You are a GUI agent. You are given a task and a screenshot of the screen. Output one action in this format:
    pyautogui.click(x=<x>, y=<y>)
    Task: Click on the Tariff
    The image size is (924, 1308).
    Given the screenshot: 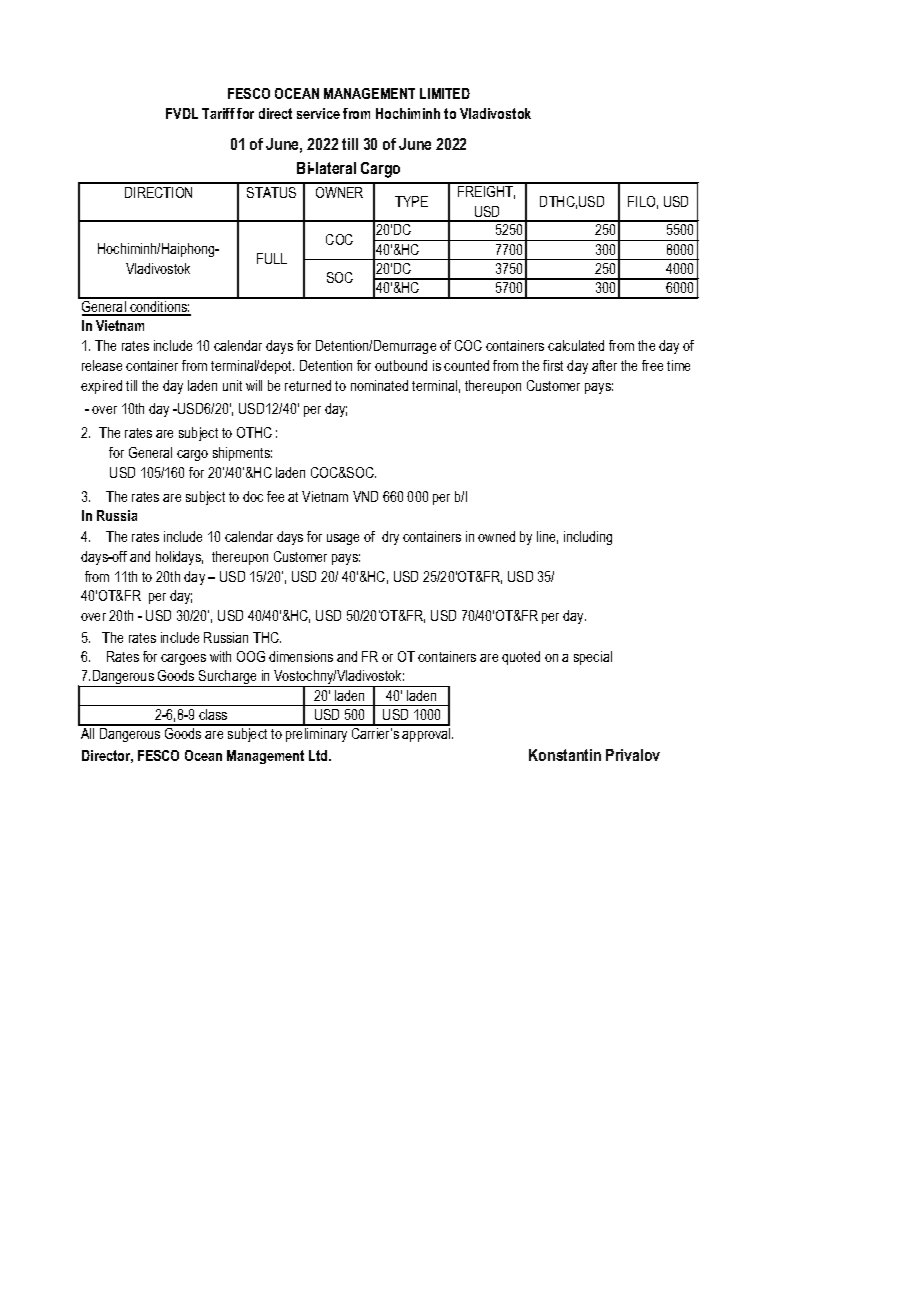 What is the action you would take?
    pyautogui.click(x=218, y=113)
